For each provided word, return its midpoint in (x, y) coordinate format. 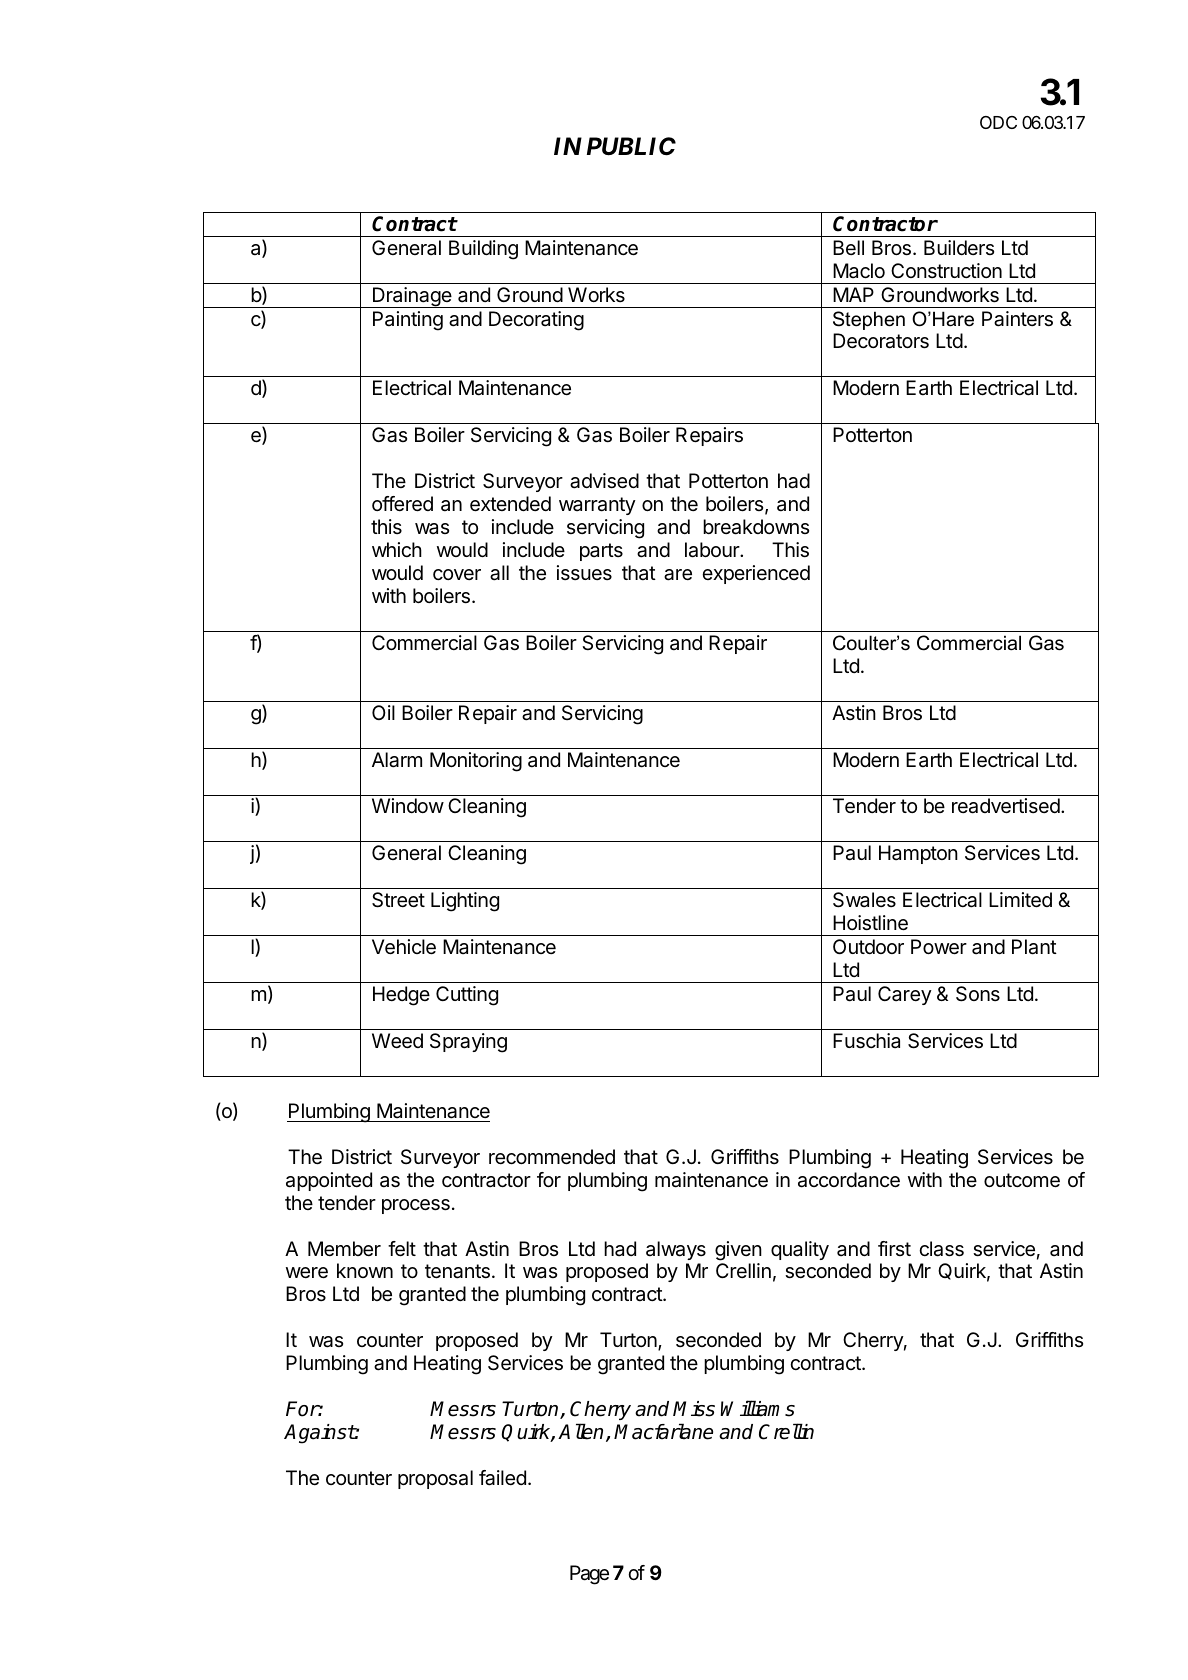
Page (589, 1575)
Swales (864, 900)
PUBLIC (631, 146)
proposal (435, 1479)
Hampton (918, 854)
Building (483, 250)
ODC (998, 122)
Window (408, 805)
